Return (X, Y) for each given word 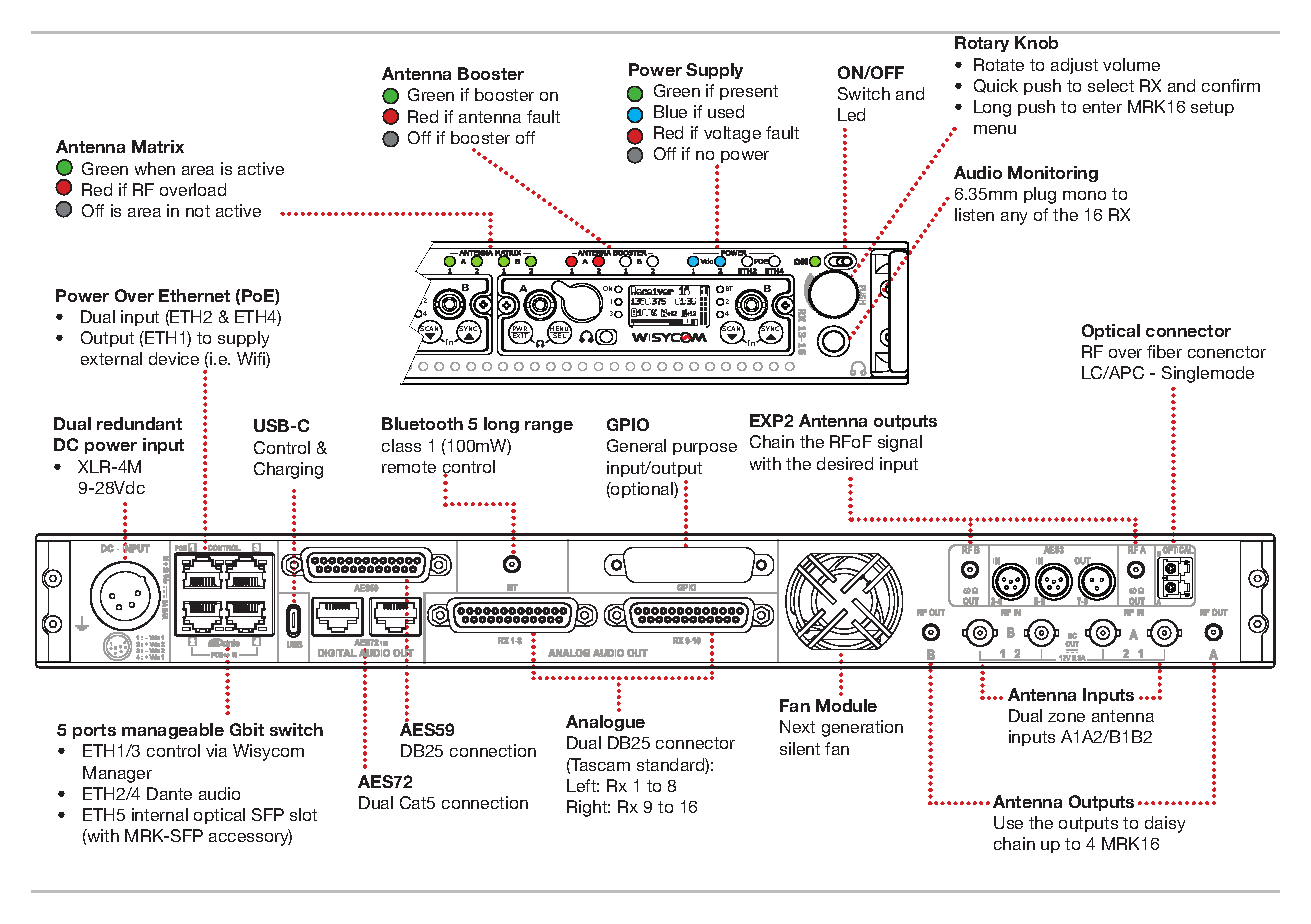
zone (1066, 717)
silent (800, 748)
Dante (169, 793)
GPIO (628, 424)
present (749, 92)
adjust (1074, 66)
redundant (139, 423)
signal (900, 443)
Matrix (158, 146)
